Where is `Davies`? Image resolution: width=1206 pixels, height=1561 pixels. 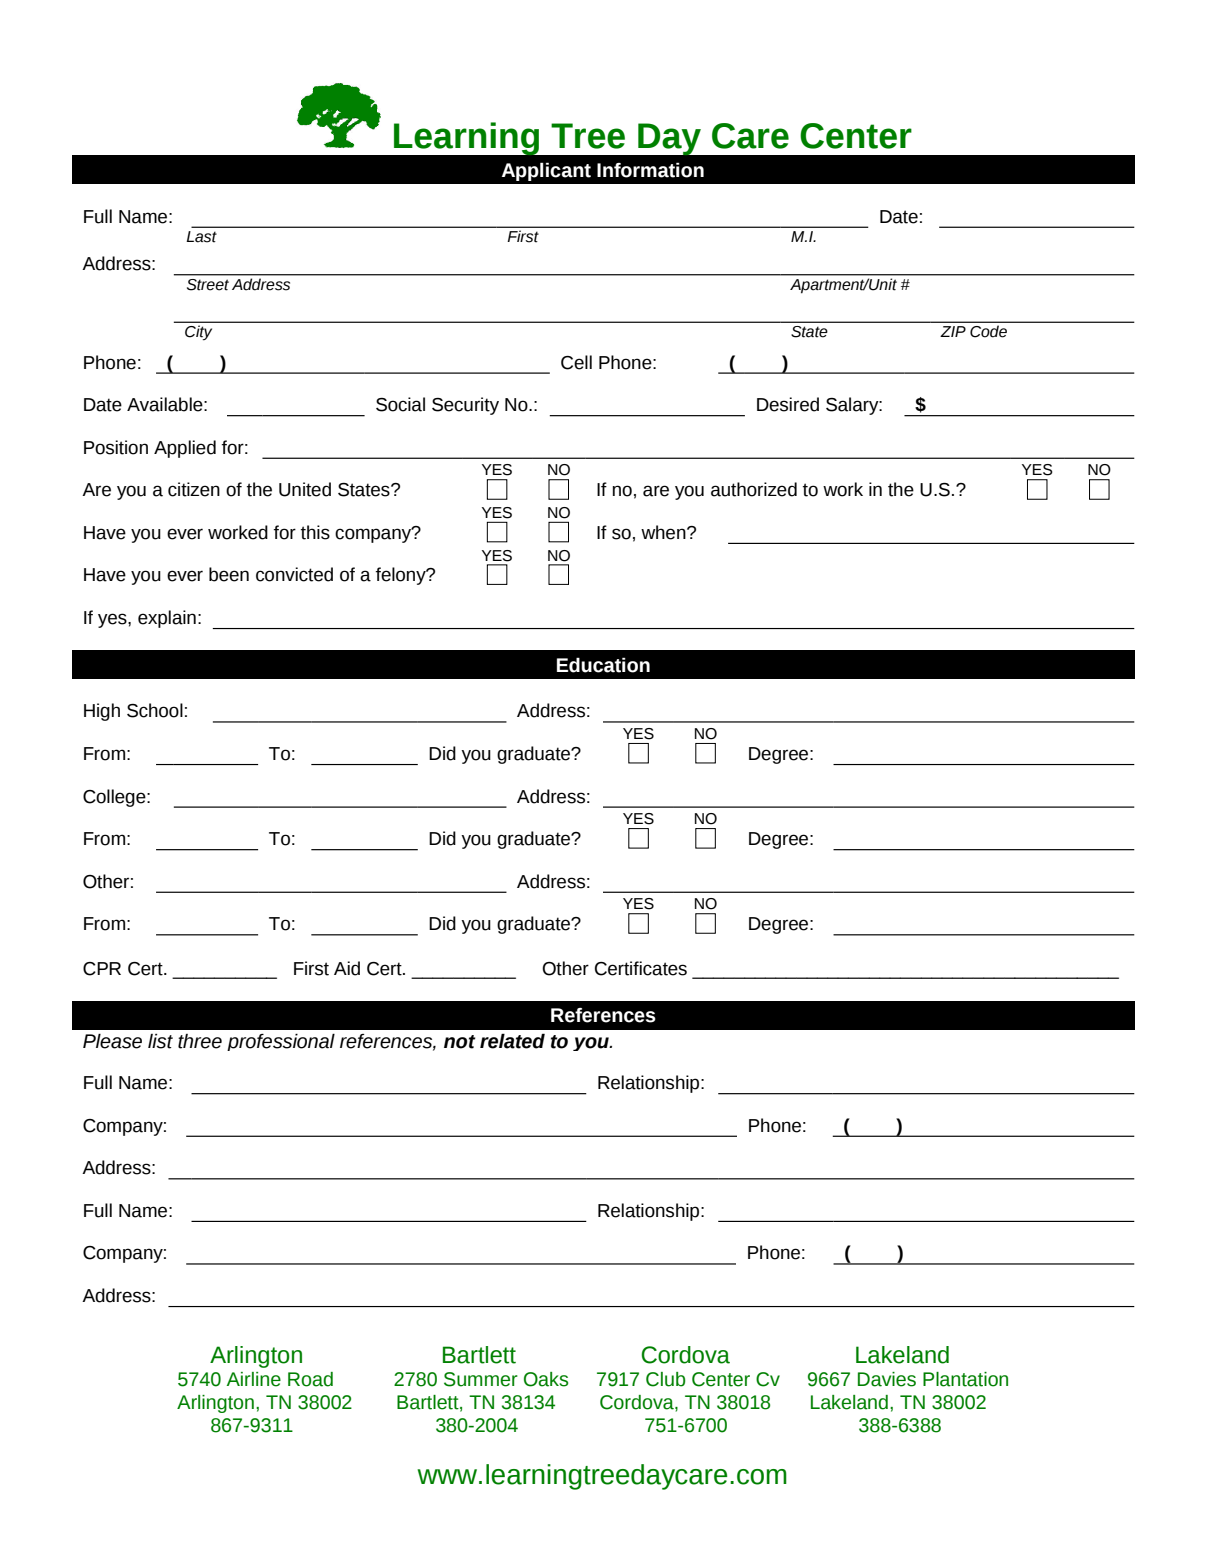
Davies is located at coordinates (887, 1379).
